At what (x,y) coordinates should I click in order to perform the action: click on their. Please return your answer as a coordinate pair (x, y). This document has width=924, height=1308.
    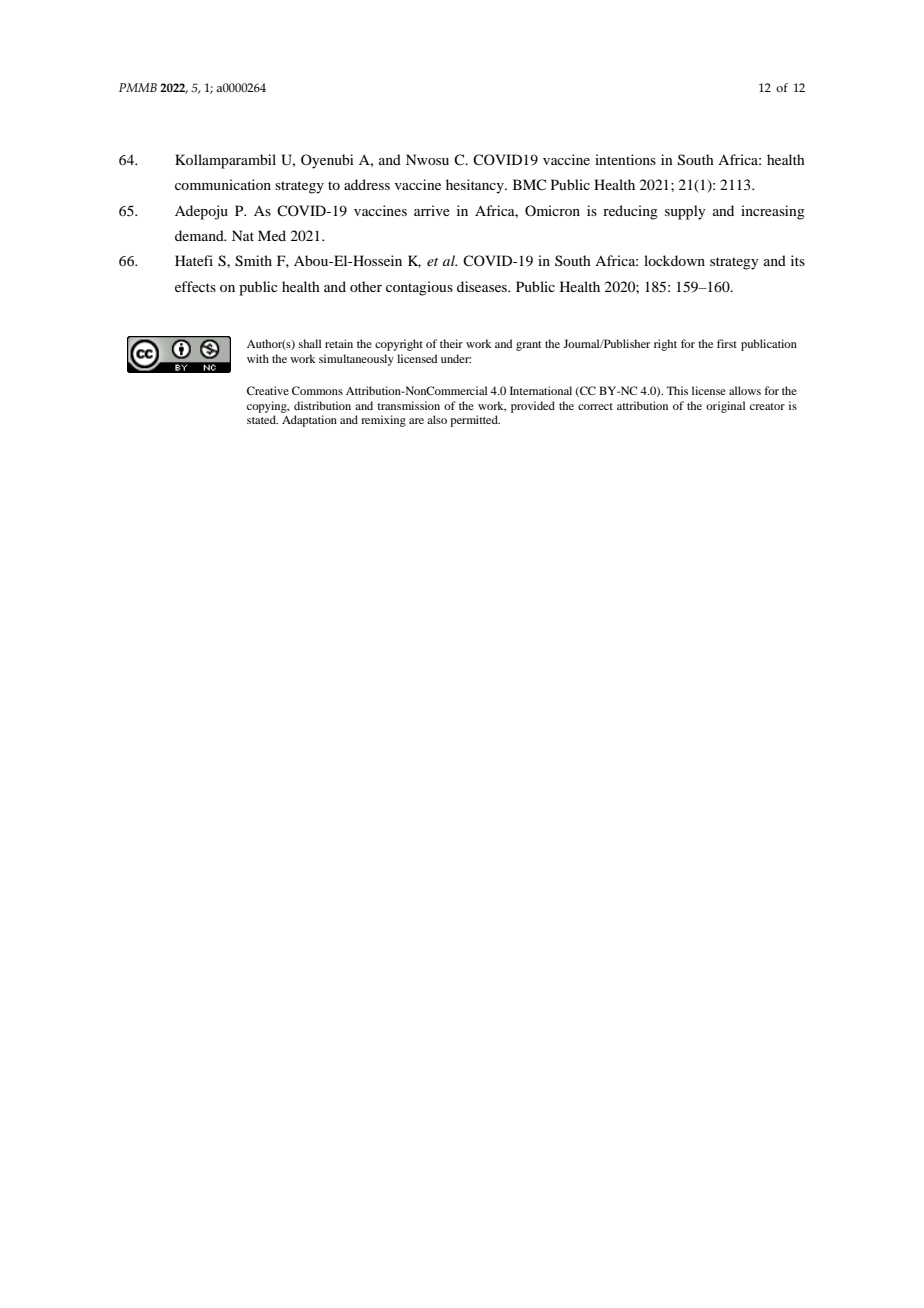
    Looking at the image, I should click on (451, 343).
